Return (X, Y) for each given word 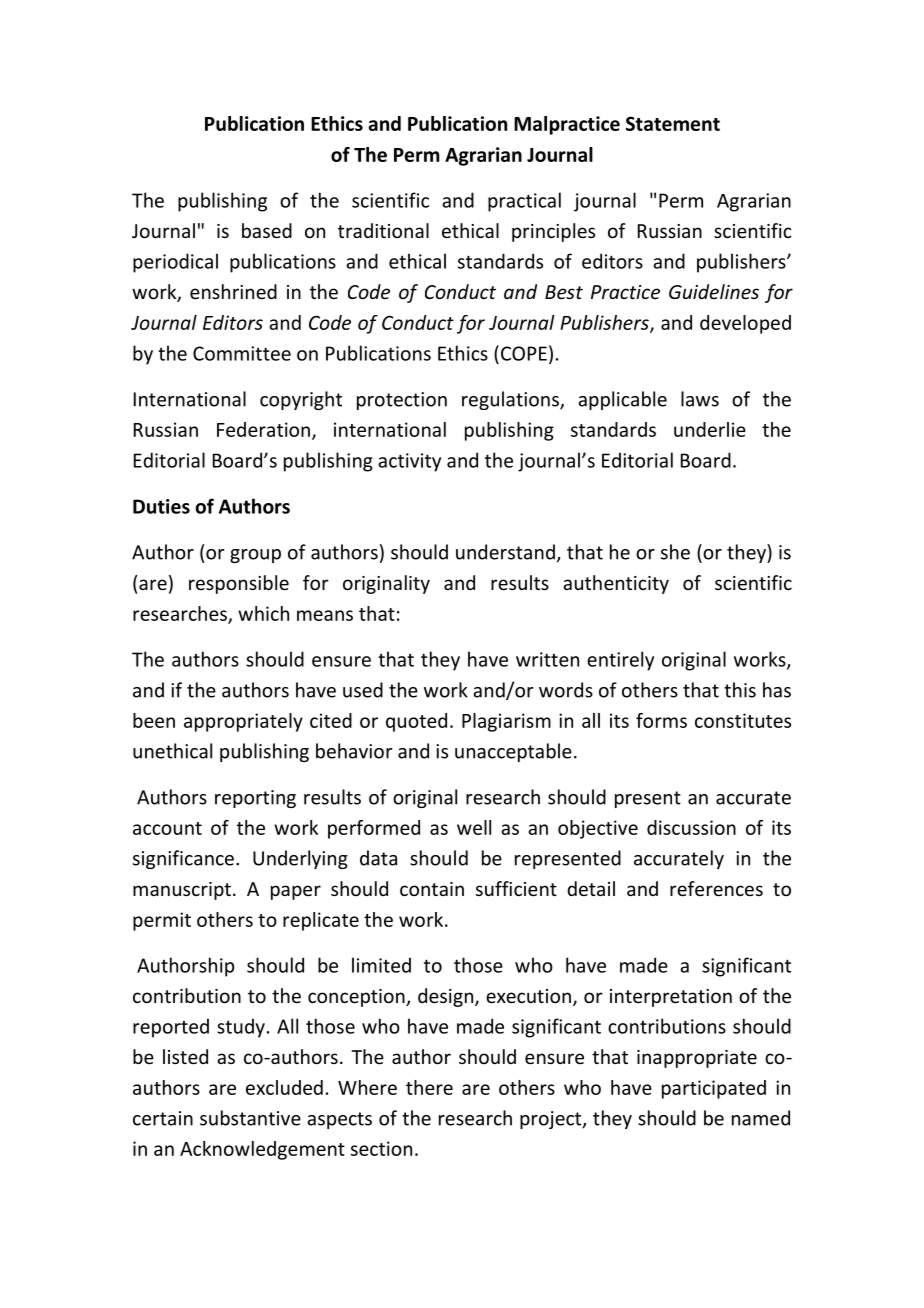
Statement (673, 123)
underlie (710, 429)
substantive (250, 1118)
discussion (691, 827)
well (474, 827)
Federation (263, 429)
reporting (255, 799)
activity (409, 462)
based (267, 230)
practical (524, 202)
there (429, 1087)
